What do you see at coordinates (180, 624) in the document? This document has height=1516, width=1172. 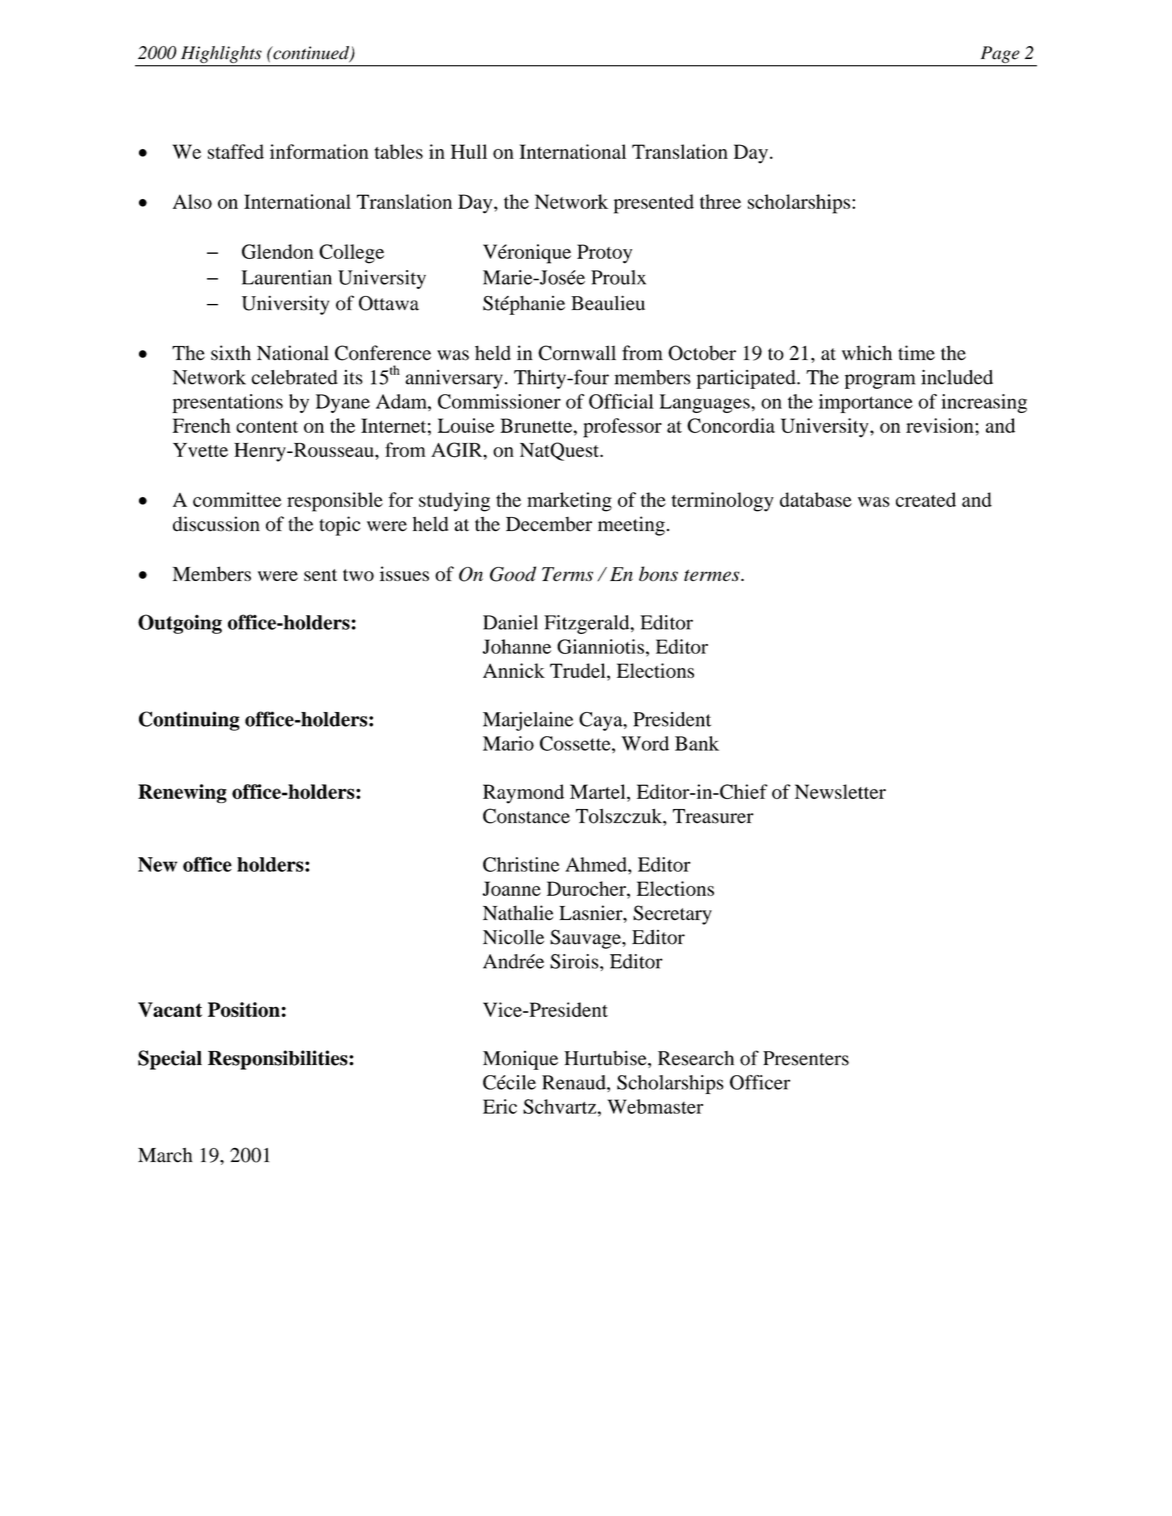 I see `Outgoing` at bounding box center [180, 624].
